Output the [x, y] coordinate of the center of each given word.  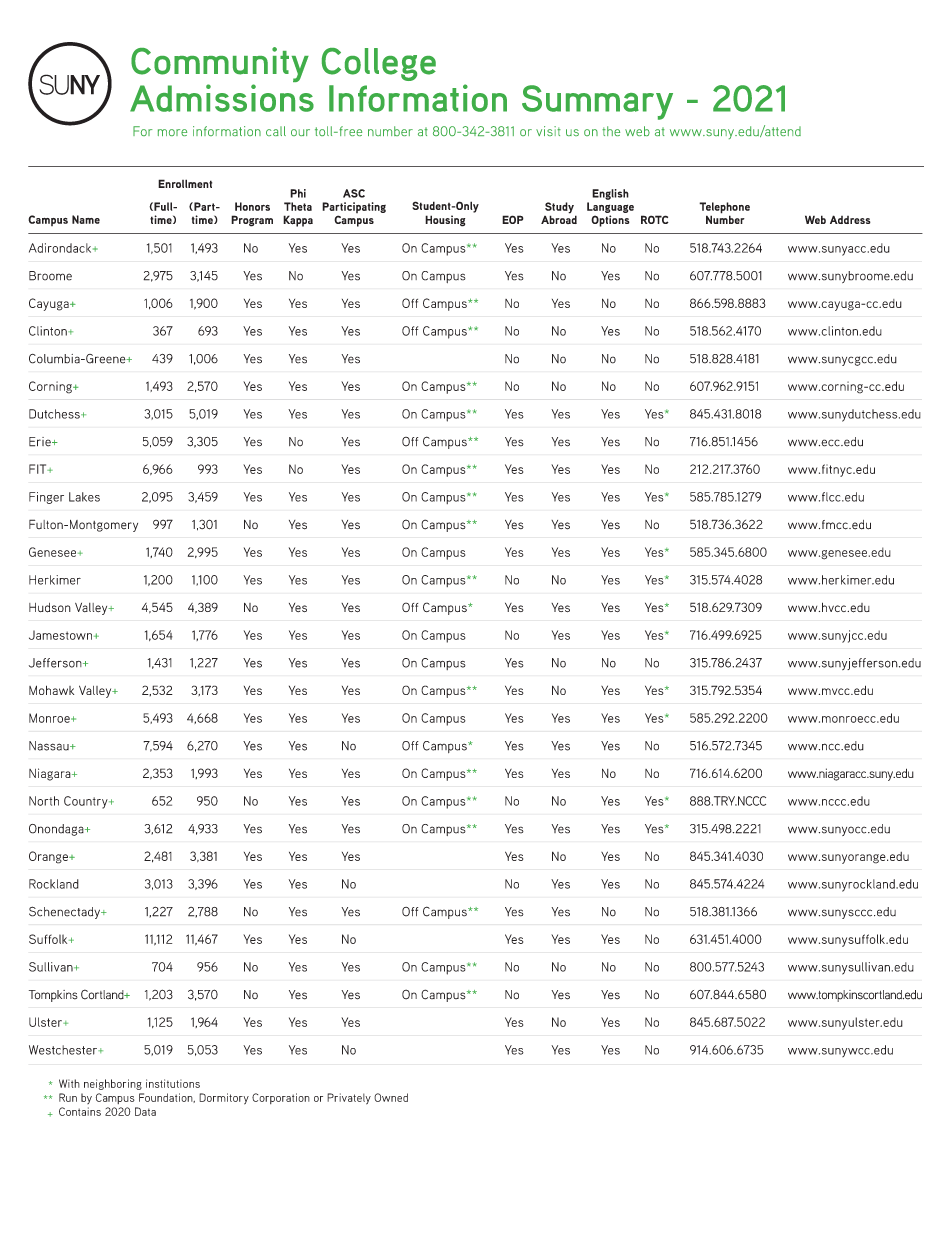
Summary [597, 102]
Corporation [281, 1098]
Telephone [724, 209]
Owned [391, 1097]
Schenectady [66, 912]
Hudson [50, 608]
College [379, 64]
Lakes [84, 497]
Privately [349, 1099]
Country [87, 802]
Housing [445, 221]
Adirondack [61, 248]
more [172, 132]
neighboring [113, 1084]
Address [850, 219]
